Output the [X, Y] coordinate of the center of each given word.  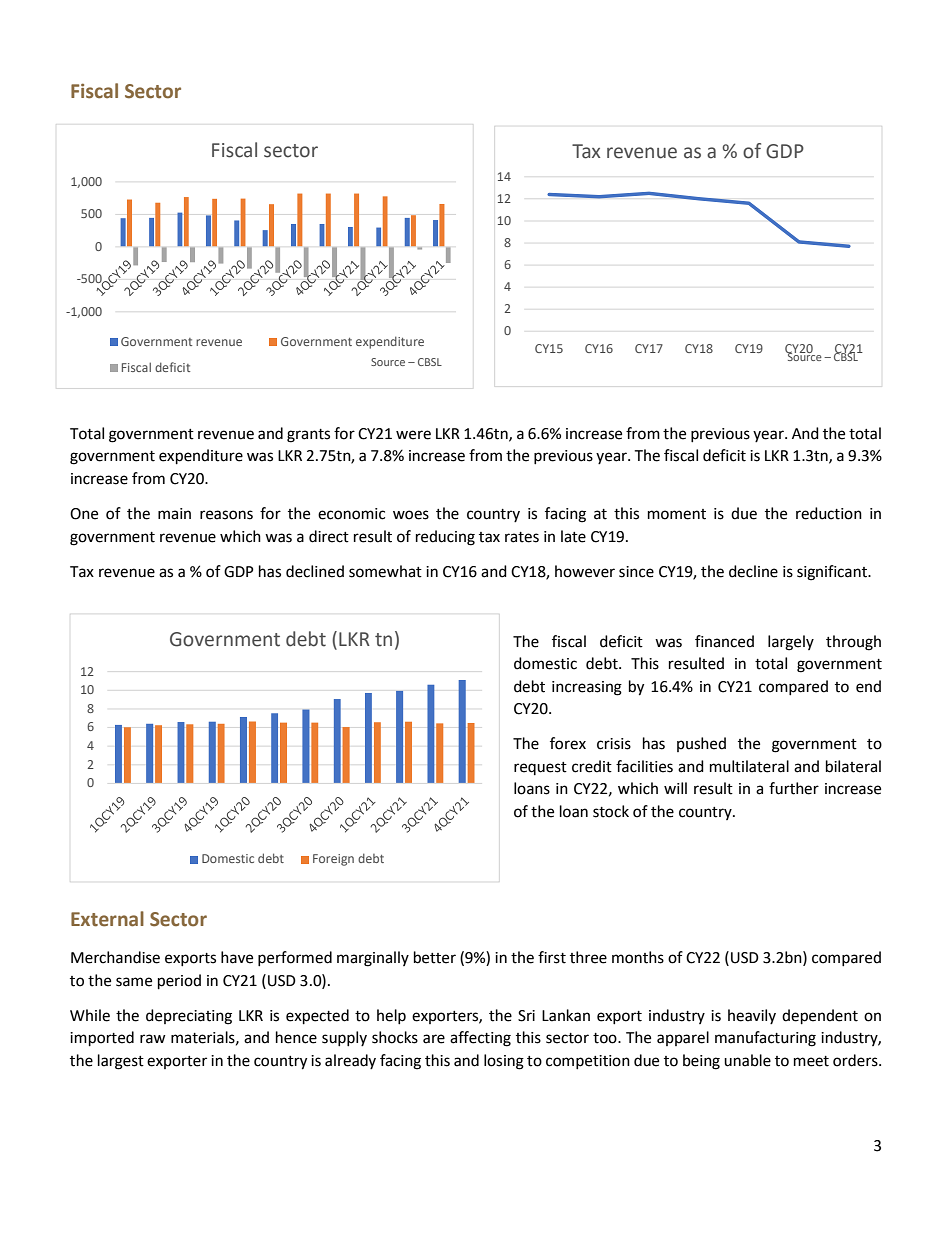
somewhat [385, 571]
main [174, 514]
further [794, 788]
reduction [829, 513]
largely [791, 643]
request [540, 768]
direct [329, 536]
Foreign [333, 860]
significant [833, 573]
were [413, 435]
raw [153, 1039]
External [107, 919]
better [435, 957]
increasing [587, 688]
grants [308, 436]
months [638, 957]
